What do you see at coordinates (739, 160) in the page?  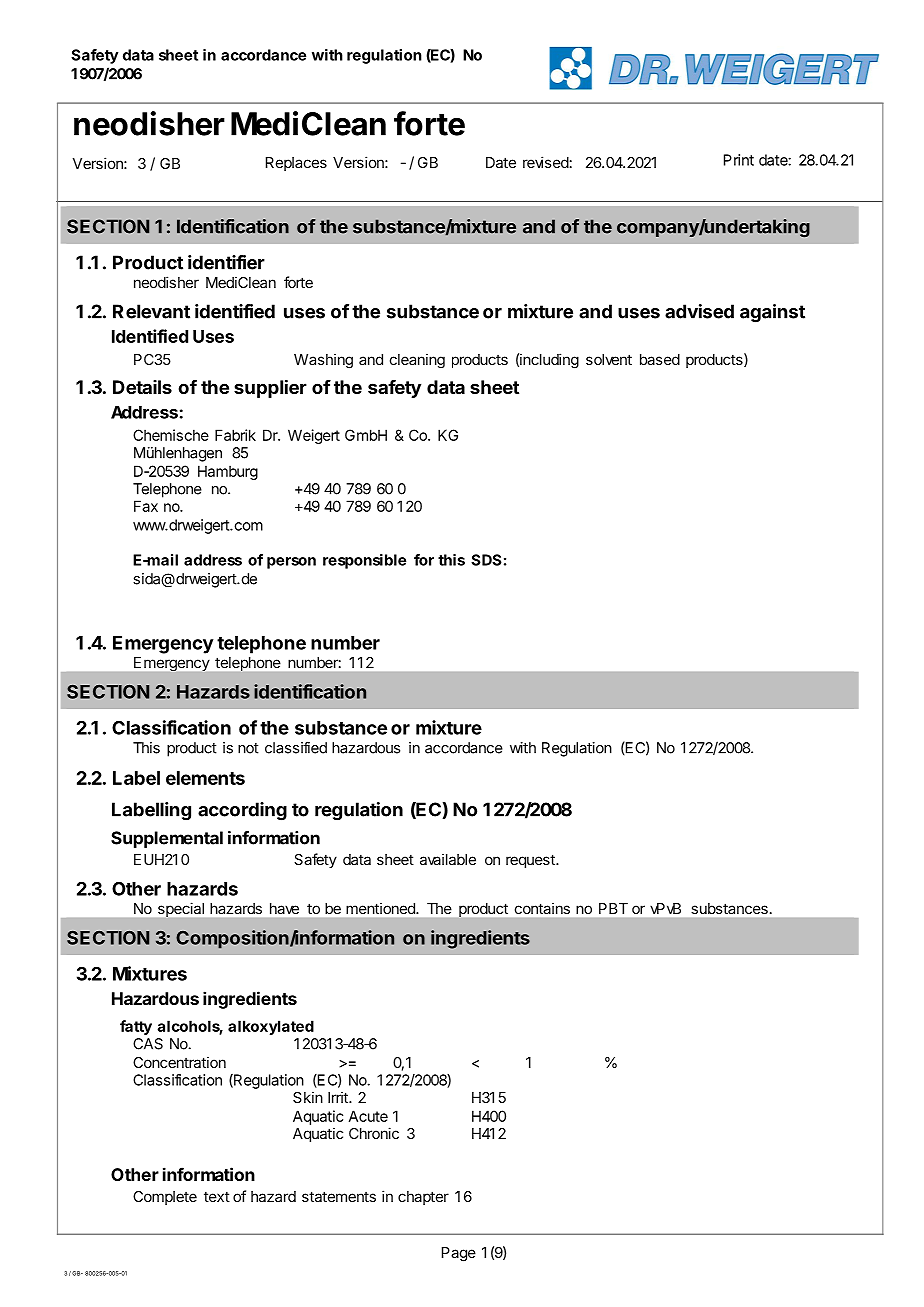 I see `Print` at bounding box center [739, 160].
